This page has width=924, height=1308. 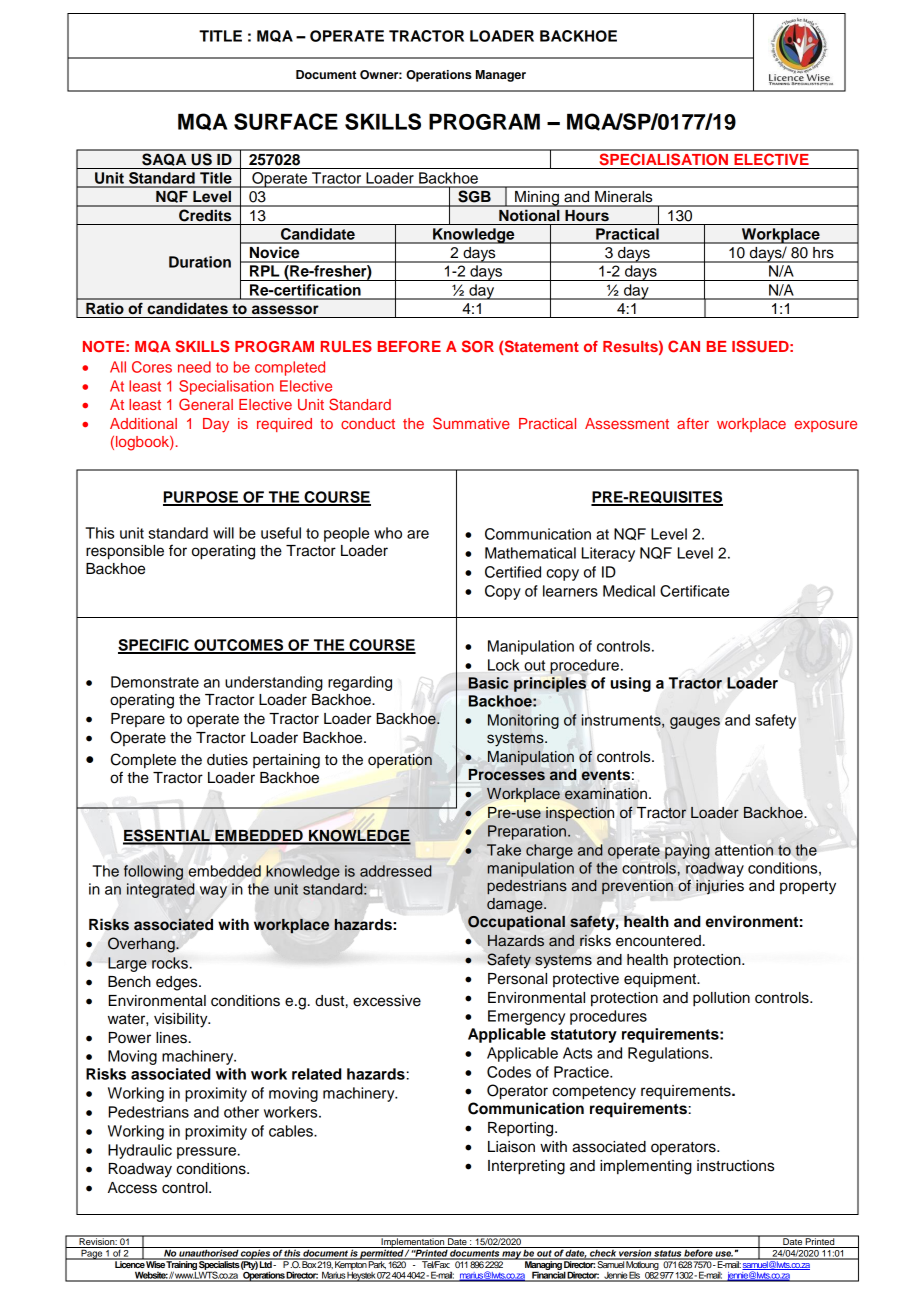 What do you see at coordinates (182, 1020) in the page?
I see `visibility` at bounding box center [182, 1020].
